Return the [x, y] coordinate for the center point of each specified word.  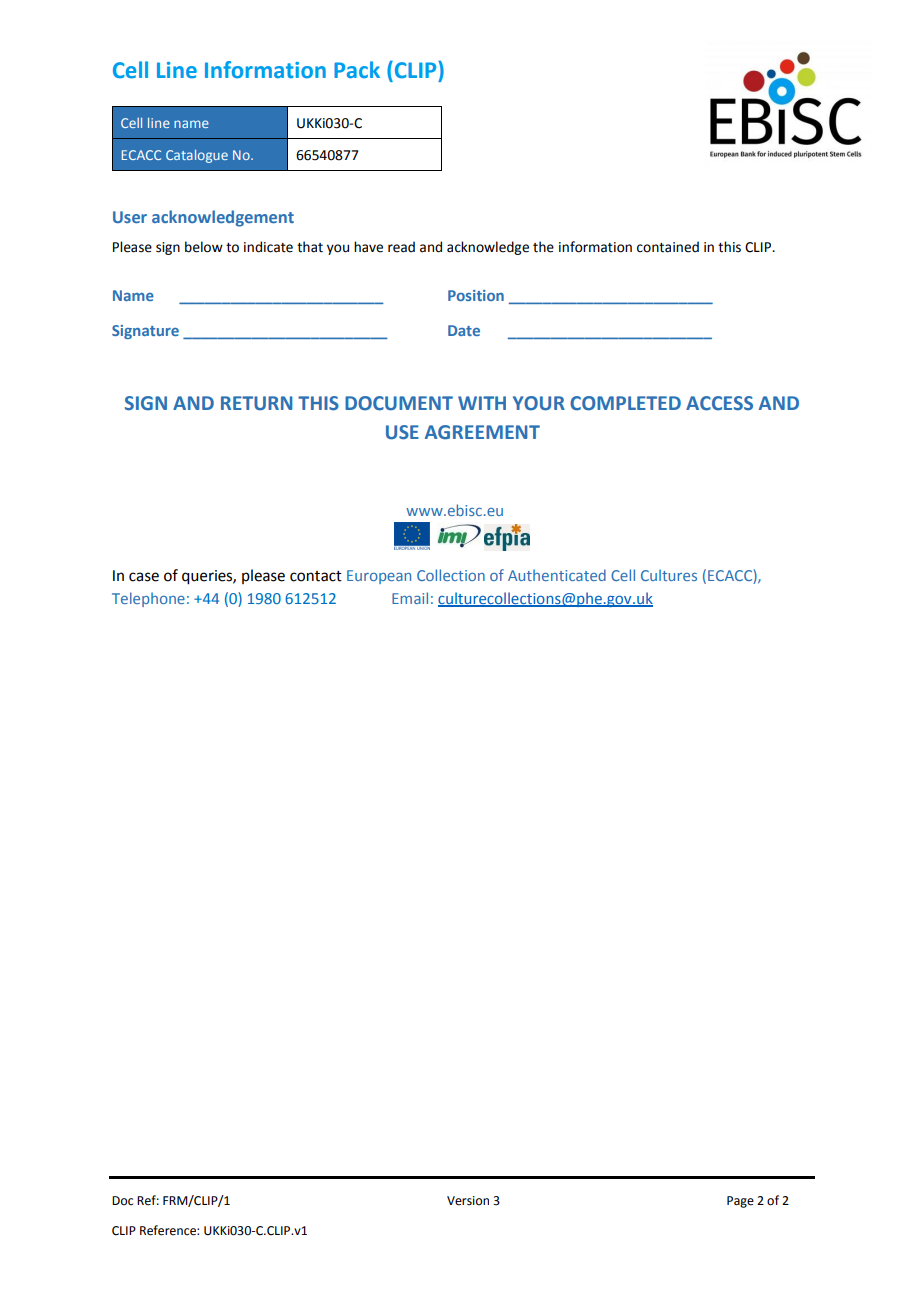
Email [410, 598]
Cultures [669, 575]
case [144, 577]
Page [740, 1202]
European [379, 577]
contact [316, 576]
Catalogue [197, 156]
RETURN [257, 403]
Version [468, 1201]
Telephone [148, 599]
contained [668, 247]
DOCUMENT [399, 403]
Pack [357, 70]
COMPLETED [625, 403]
